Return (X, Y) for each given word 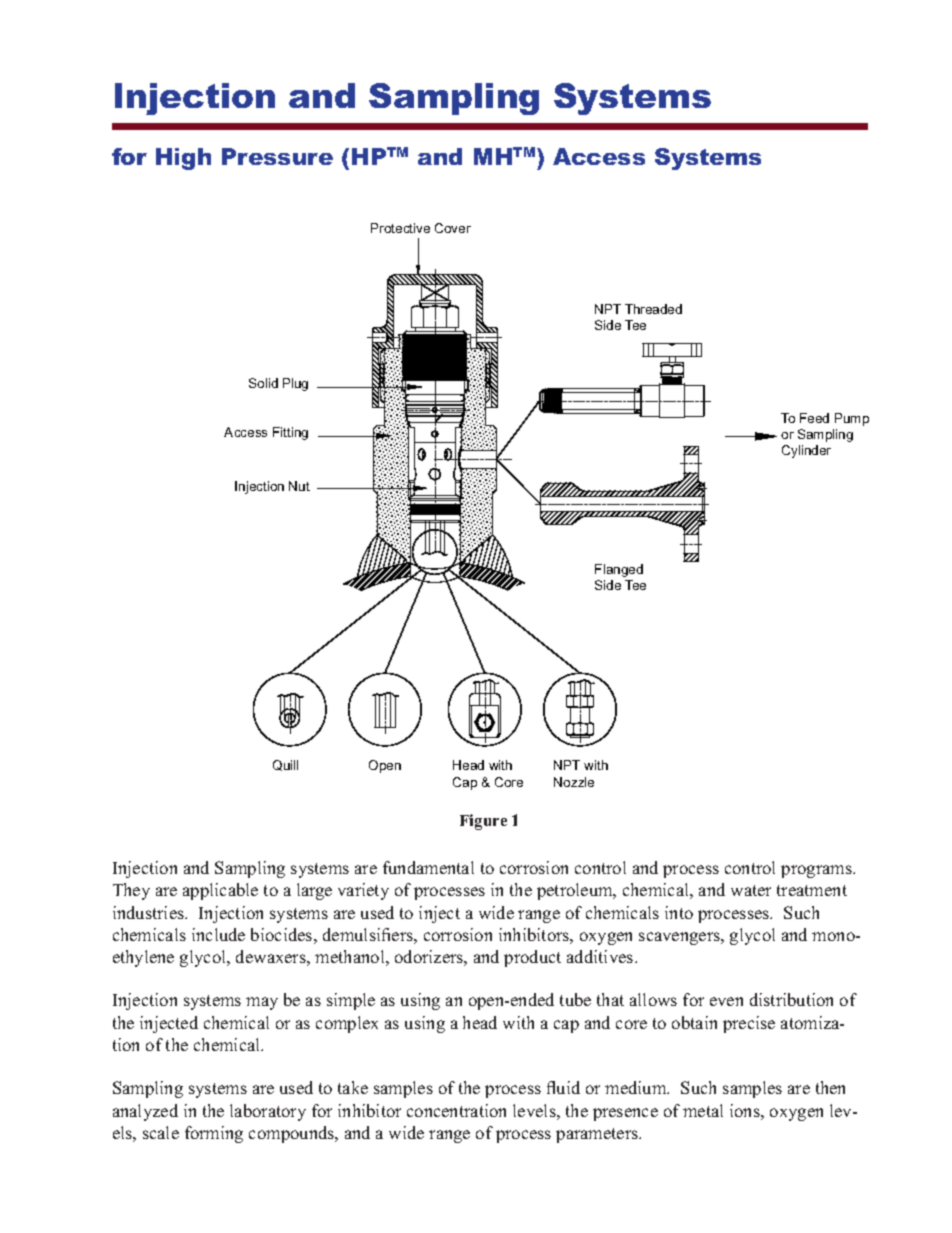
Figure (483, 822)
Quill (285, 765)
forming (214, 1134)
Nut (299, 486)
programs (817, 871)
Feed (814, 418)
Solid (263, 383)
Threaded (653, 309)
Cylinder (806, 451)
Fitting (290, 433)
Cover (453, 228)
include (218, 934)
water (751, 890)
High (183, 159)
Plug (295, 384)
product (532, 958)
